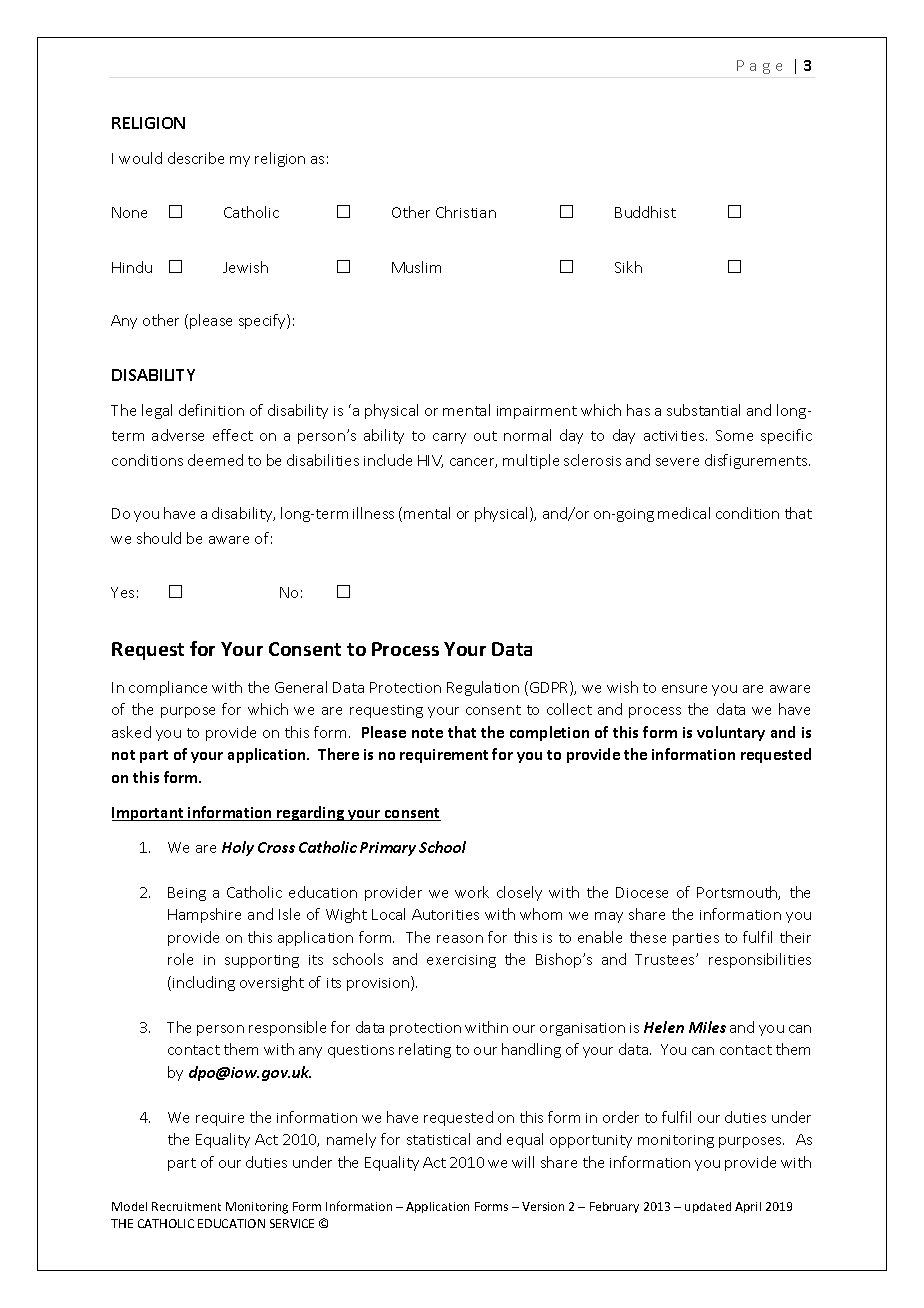 Image resolution: width=924 pixels, height=1308 pixels. What do you see at coordinates (760, 960) in the document?
I see `responsibilities` at bounding box center [760, 960].
